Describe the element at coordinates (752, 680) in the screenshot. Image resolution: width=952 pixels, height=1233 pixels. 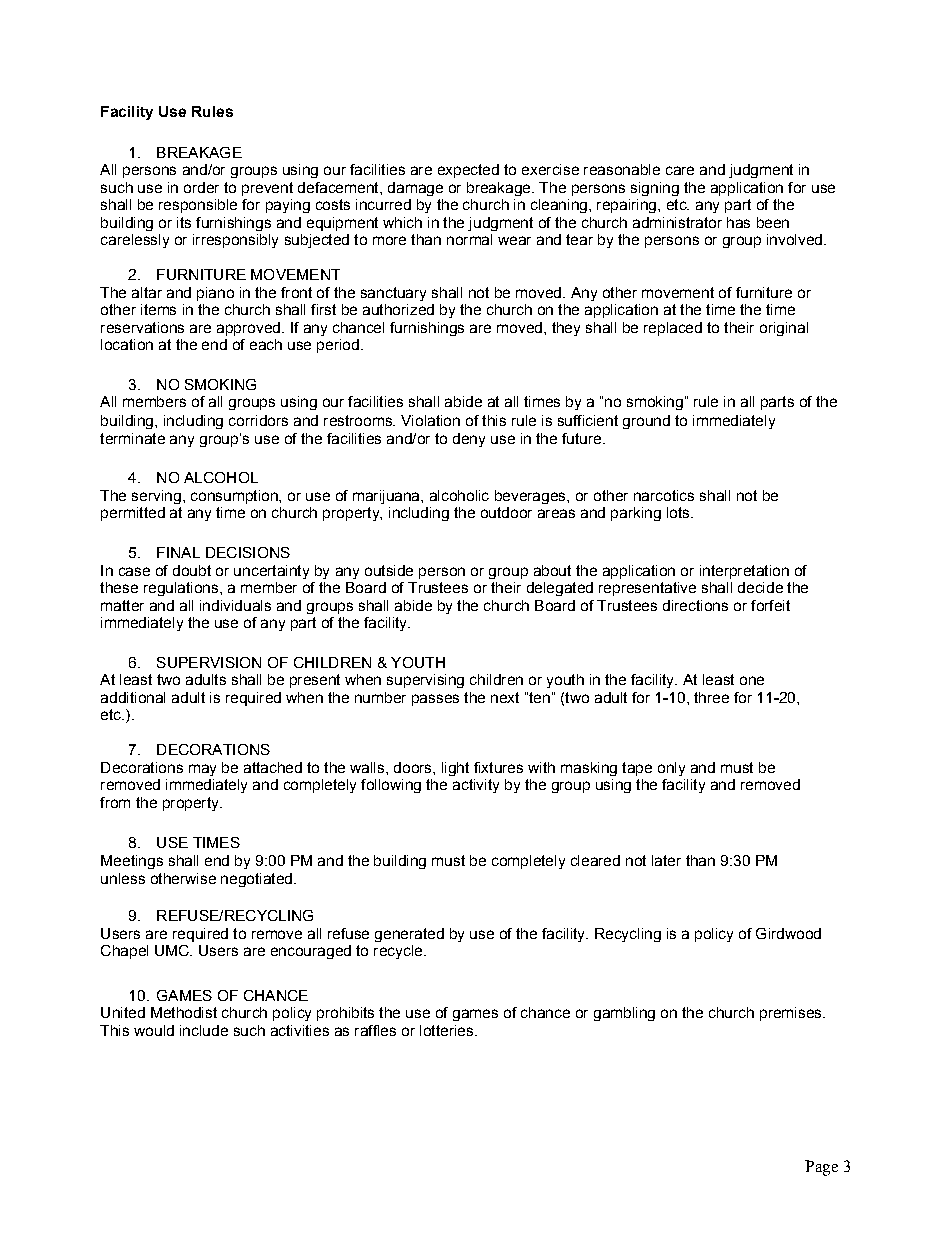
I see `one` at that location.
